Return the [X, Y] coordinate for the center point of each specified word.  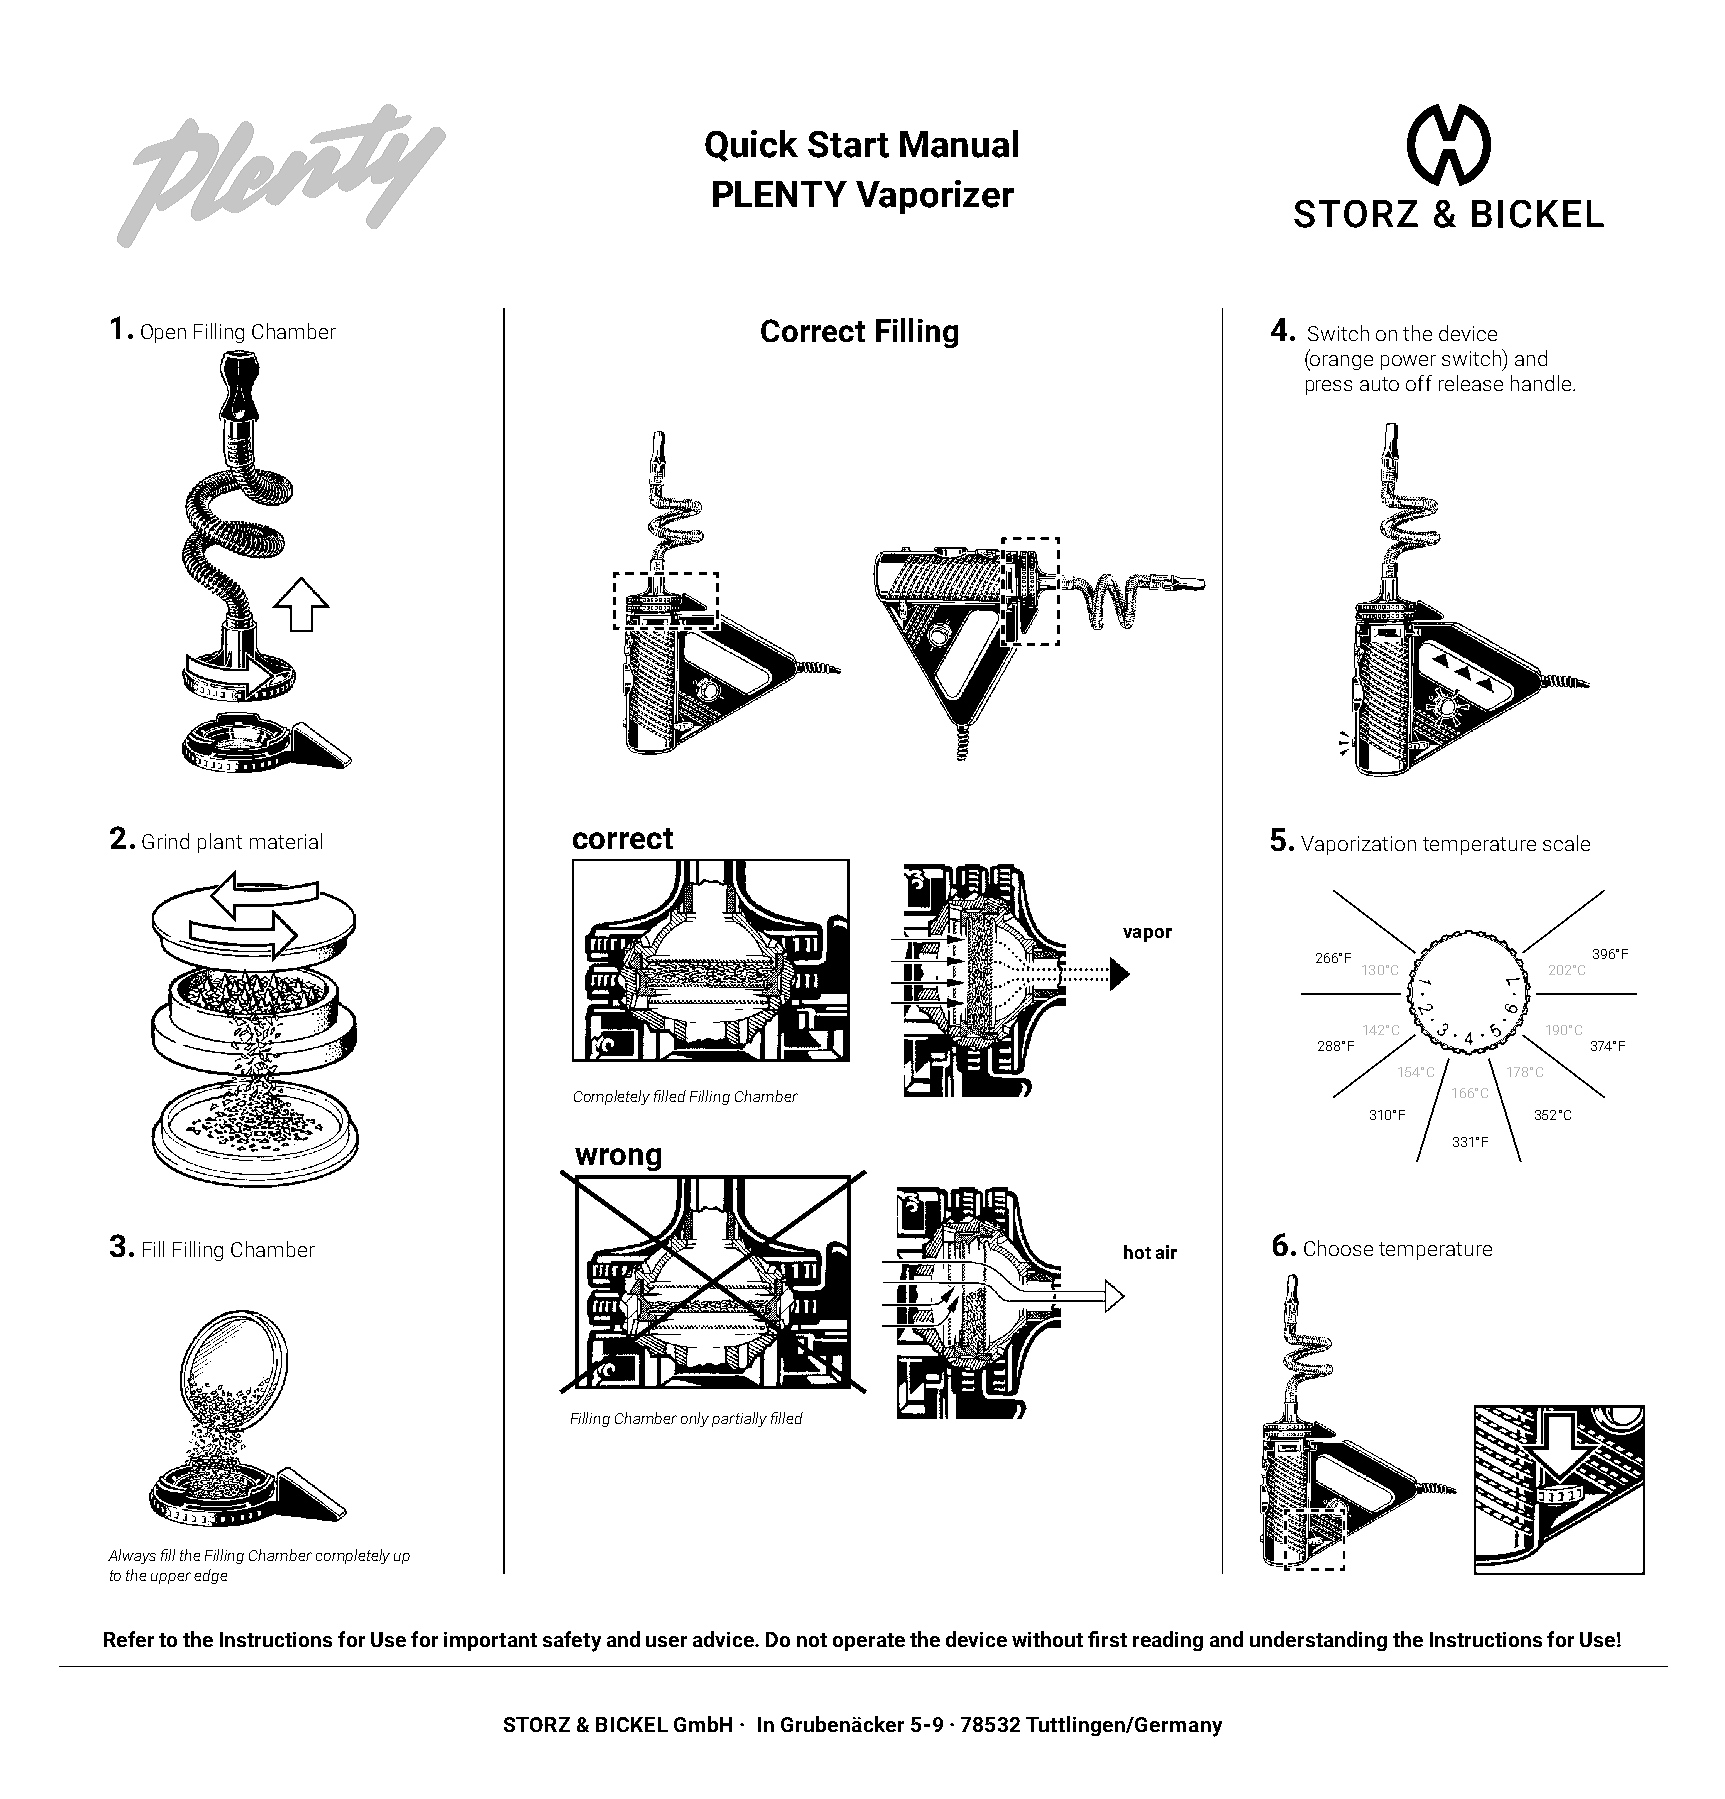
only [695, 1419]
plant [220, 843]
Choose [1338, 1248]
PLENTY [780, 194]
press [1329, 387]
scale [1566, 843]
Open [163, 333]
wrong [618, 1159]
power [1408, 362]
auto [1379, 384]
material [286, 841]
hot [1137, 1252]
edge [210, 1576]
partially [739, 1419]
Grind [165, 841]
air [1166, 1252]
